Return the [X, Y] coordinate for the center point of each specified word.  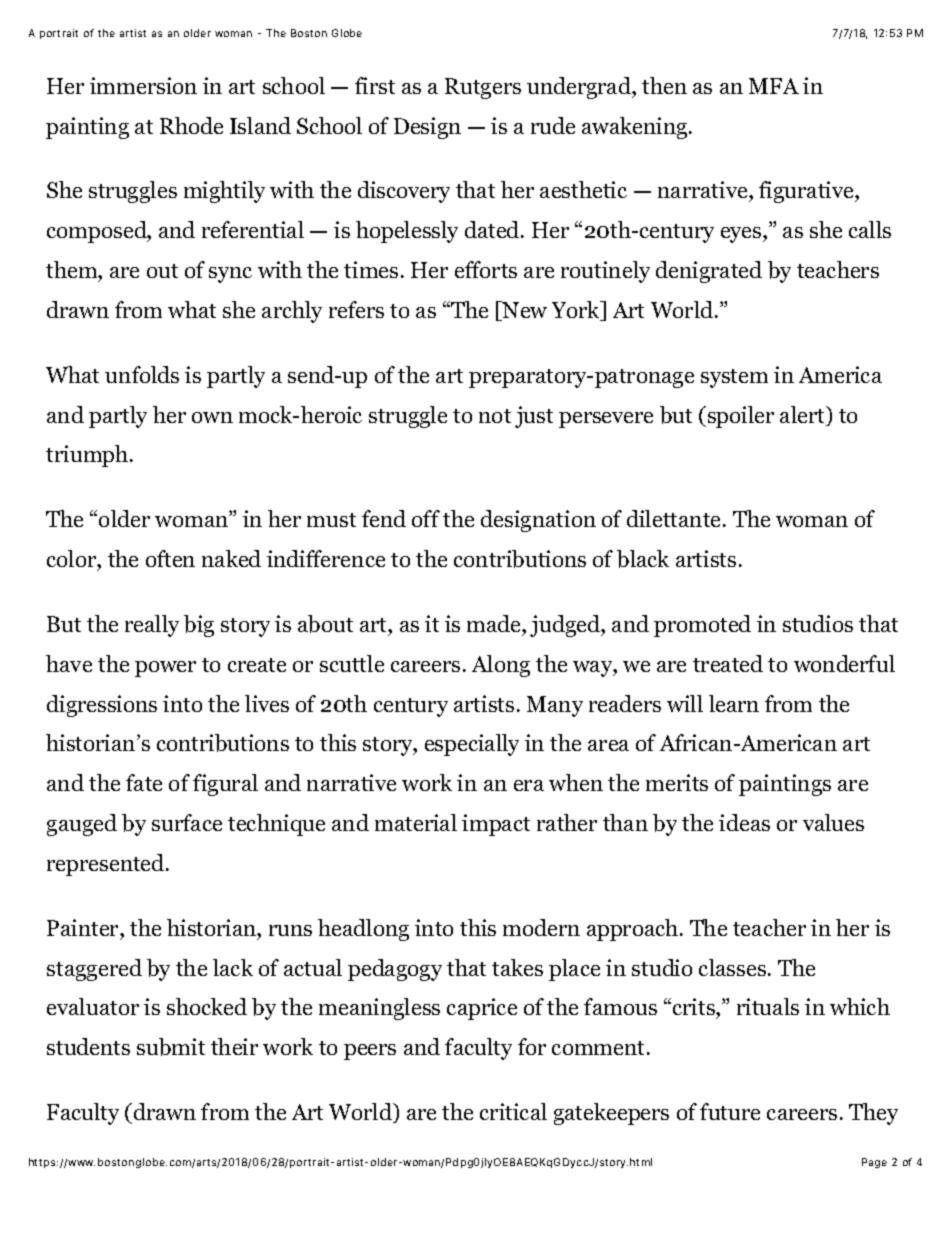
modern [541, 927]
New [524, 311]
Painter [84, 927]
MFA [774, 86]
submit [171, 1047]
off [426, 518]
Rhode [191, 125]
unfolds [142, 374]
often [170, 558]
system [734, 378]
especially [472, 745]
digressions [102, 706]
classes [732, 967]
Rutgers [483, 88]
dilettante [675, 518]
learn [734, 703]
